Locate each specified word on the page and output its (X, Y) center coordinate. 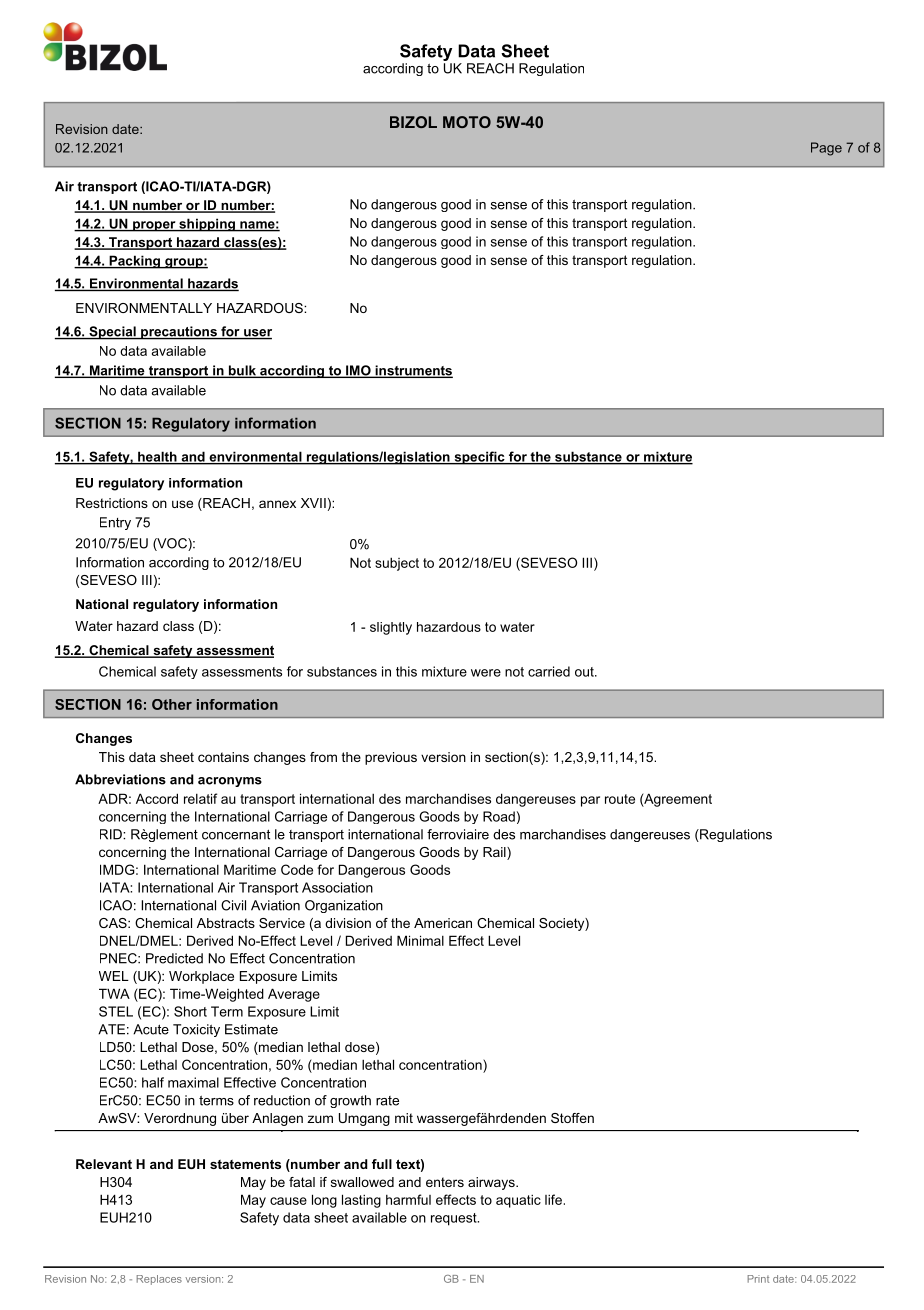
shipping (207, 225)
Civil (233, 905)
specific (479, 458)
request (455, 1219)
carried (549, 671)
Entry (115, 523)
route (620, 799)
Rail (495, 853)
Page (826, 149)
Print (758, 1279)
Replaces (159, 1280)
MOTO (467, 122)
